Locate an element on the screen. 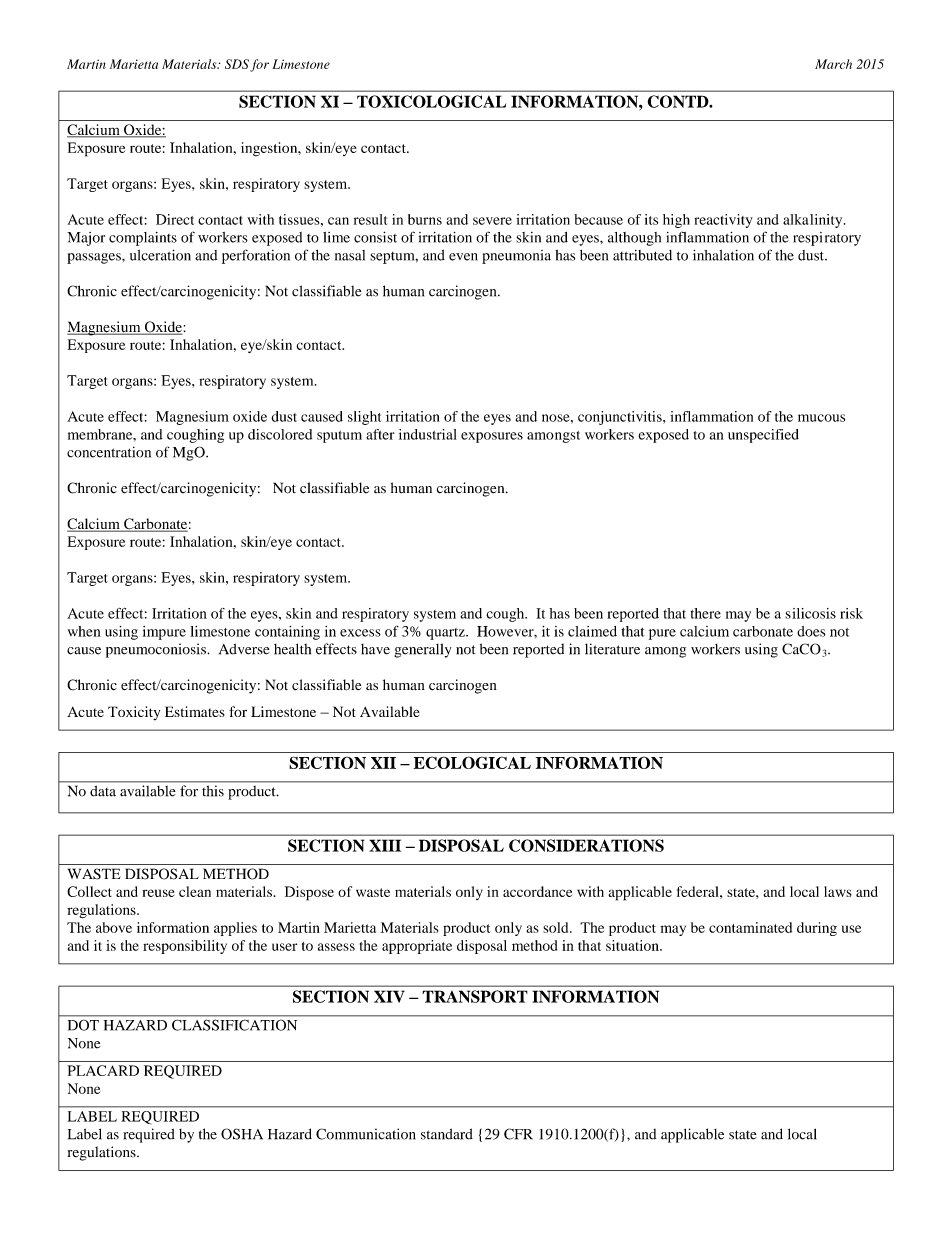  OSHA is located at coordinates (242, 1134).
